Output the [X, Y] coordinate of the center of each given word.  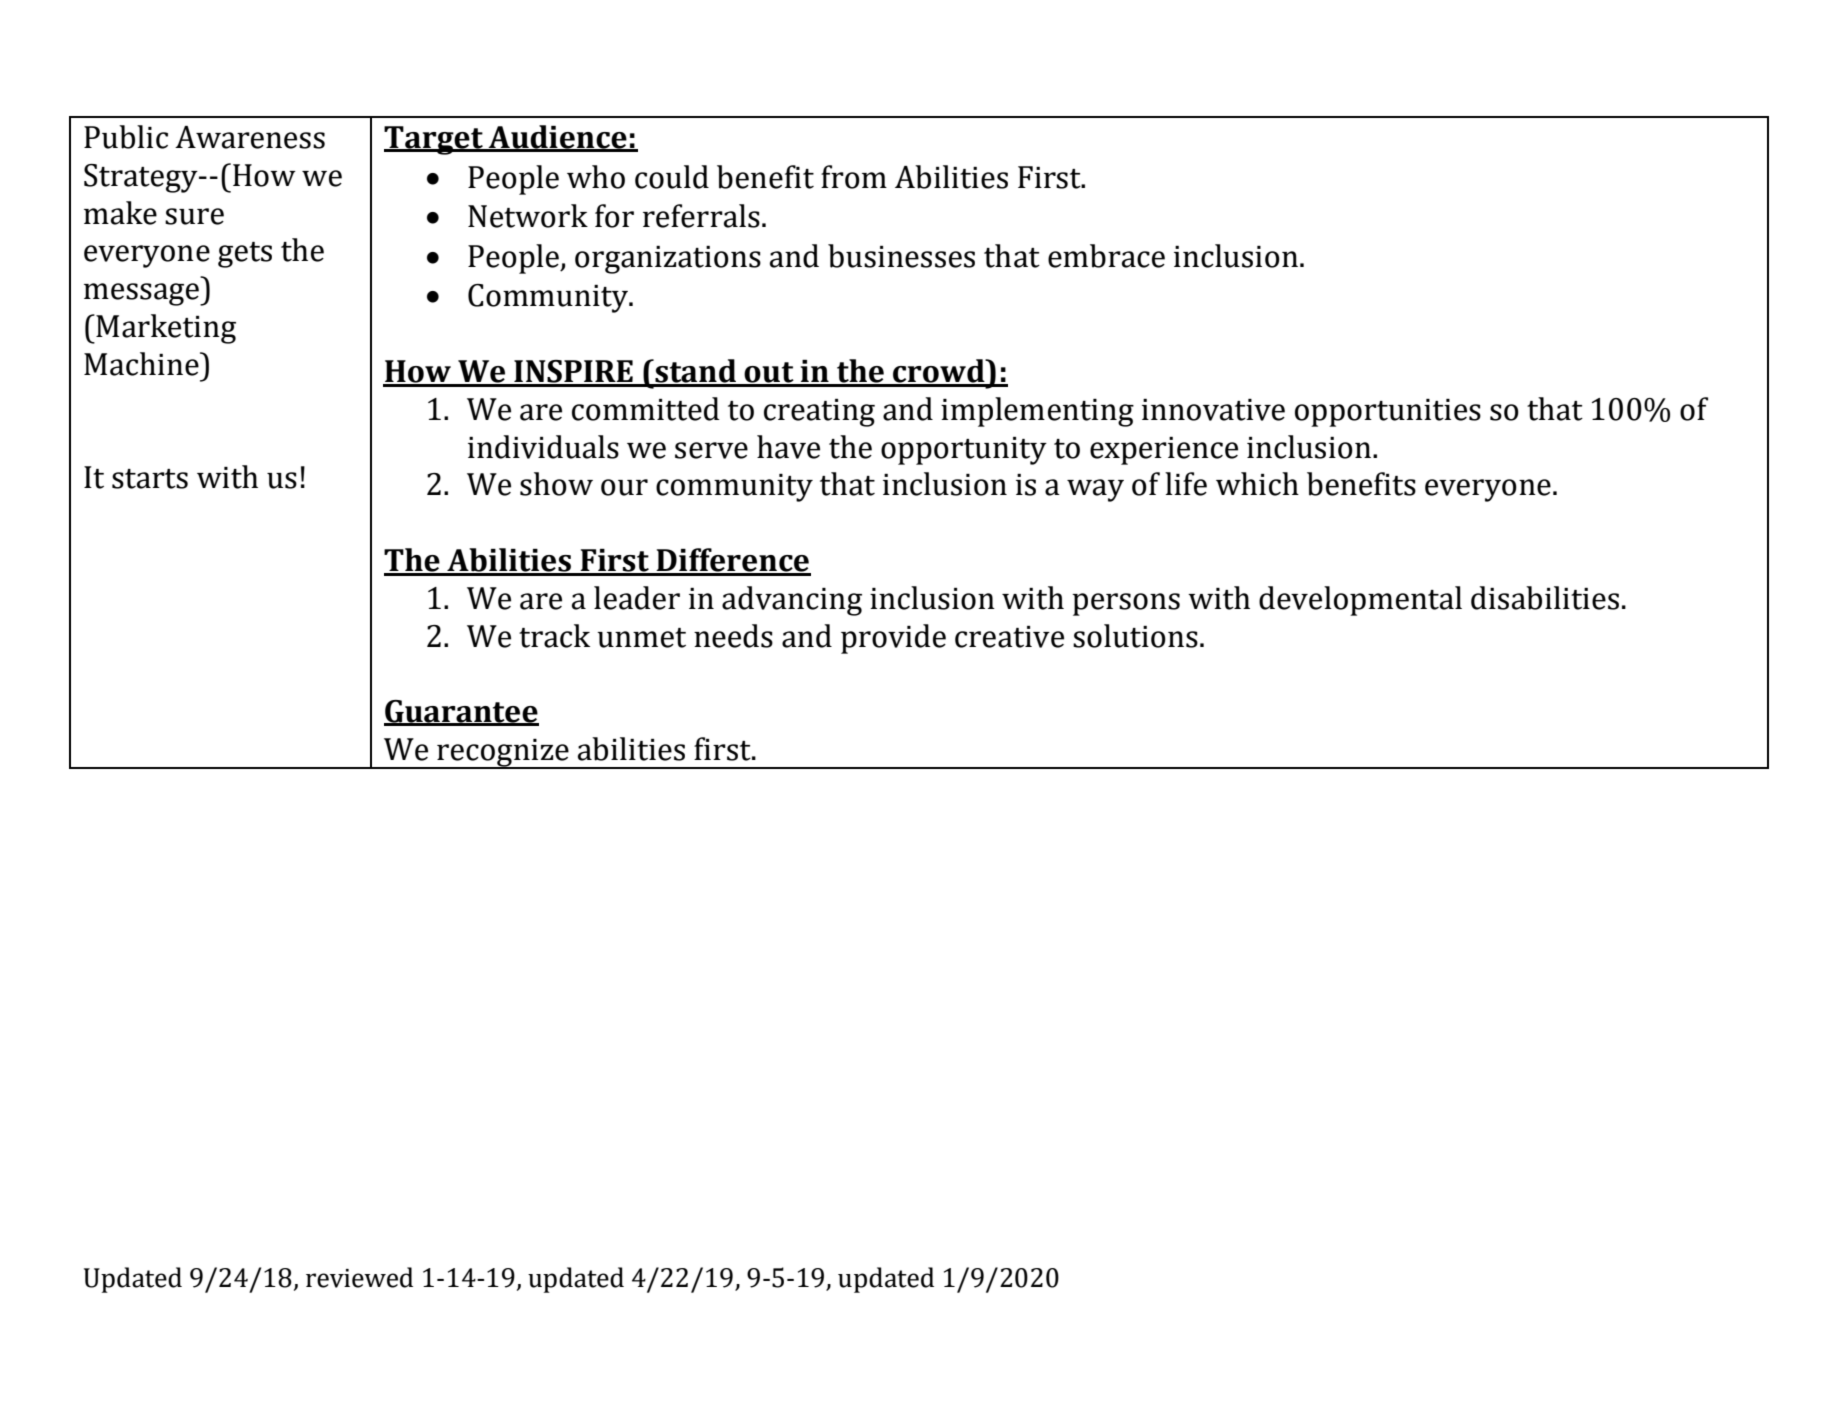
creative [1009, 637]
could [672, 177]
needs [733, 636]
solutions [1135, 636]
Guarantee [461, 712]
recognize [503, 754]
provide [893, 639]
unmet [641, 638]
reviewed [359, 1277]
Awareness [250, 137]
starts [150, 479]
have [788, 447]
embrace [1106, 256]
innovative [1213, 410]
